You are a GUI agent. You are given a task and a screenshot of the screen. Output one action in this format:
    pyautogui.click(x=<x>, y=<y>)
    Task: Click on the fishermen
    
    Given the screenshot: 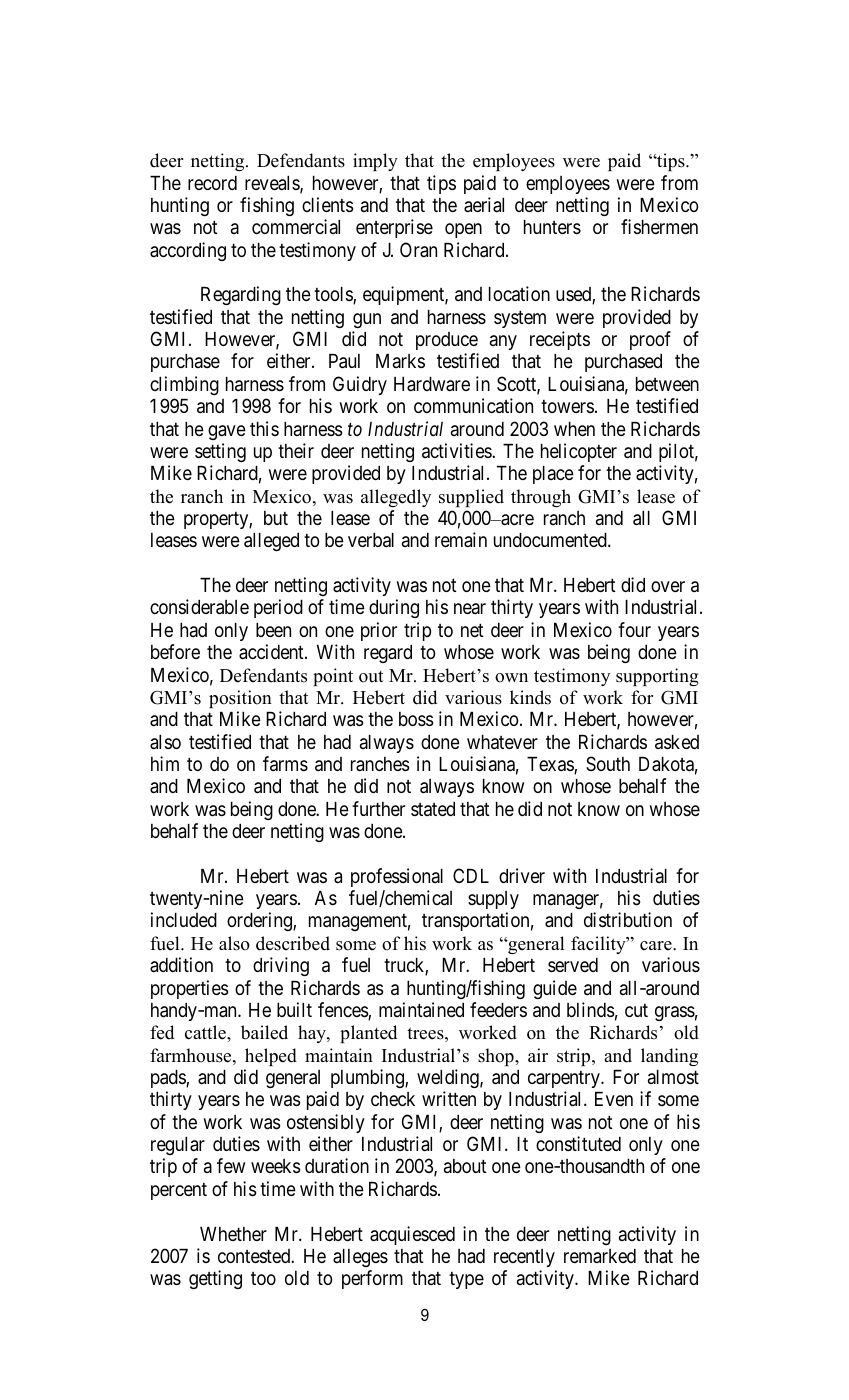 What is the action you would take?
    pyautogui.click(x=659, y=226)
